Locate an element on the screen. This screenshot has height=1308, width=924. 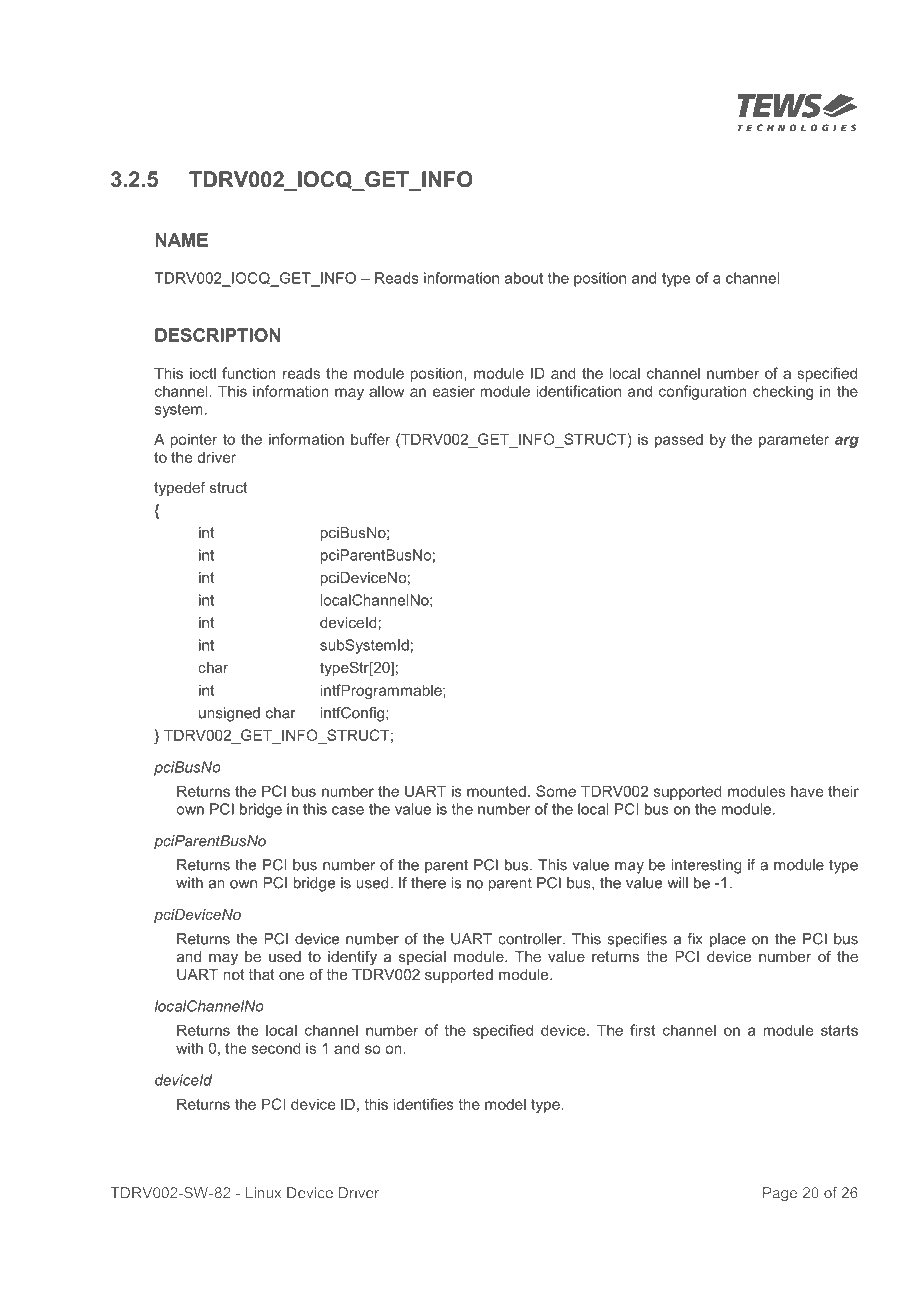
Page is located at coordinates (780, 1194).
